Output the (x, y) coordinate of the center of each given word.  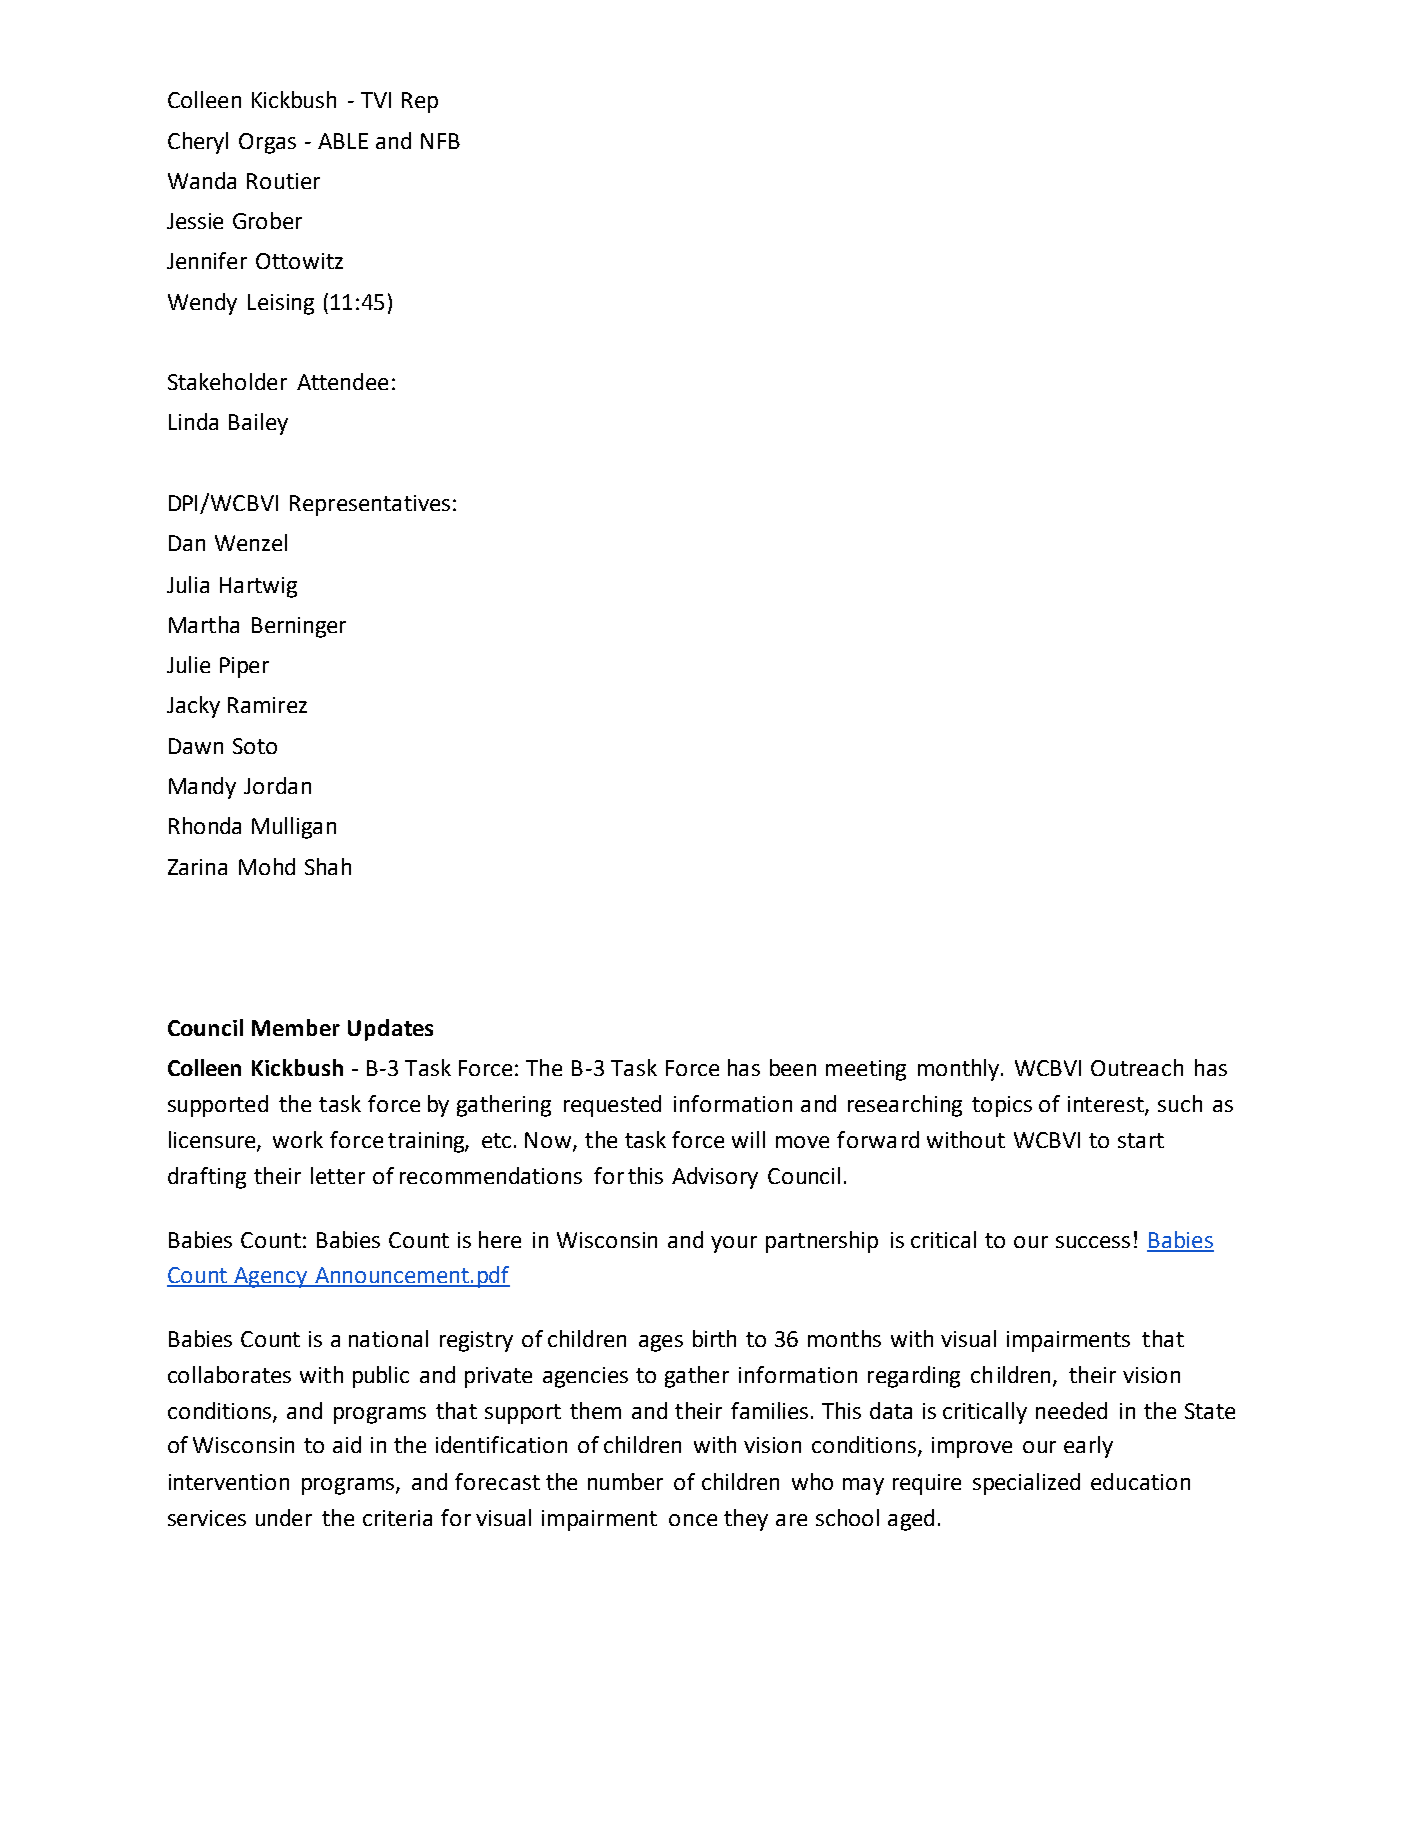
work (298, 1139)
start (1141, 1140)
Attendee (342, 381)
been (793, 1067)
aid (347, 1444)
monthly (958, 1070)
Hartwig (258, 587)
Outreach (1137, 1067)
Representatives (370, 505)
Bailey (258, 424)
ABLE (343, 141)
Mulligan (294, 828)
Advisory (715, 1178)
